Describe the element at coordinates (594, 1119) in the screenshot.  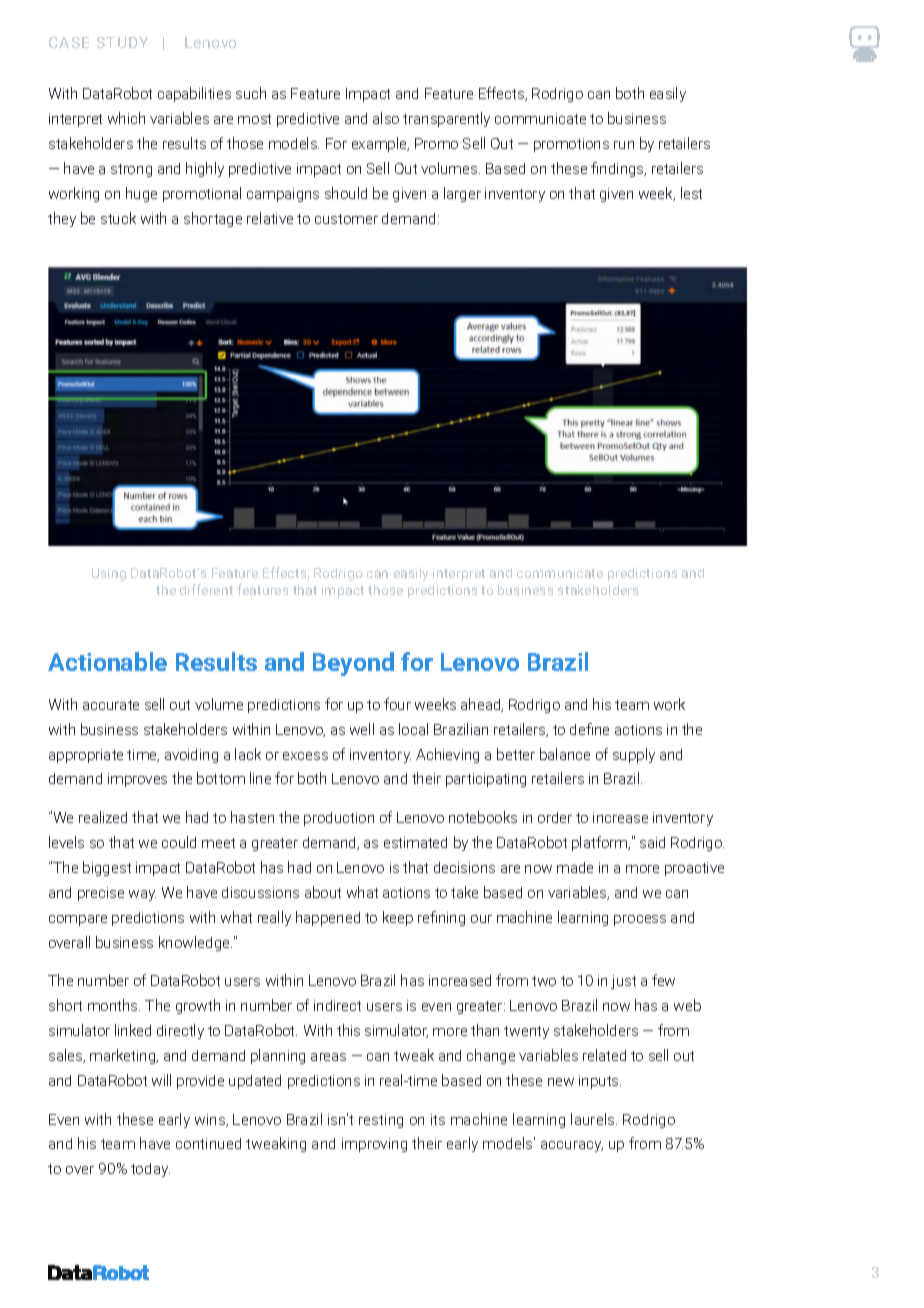
I see `laurels` at that location.
